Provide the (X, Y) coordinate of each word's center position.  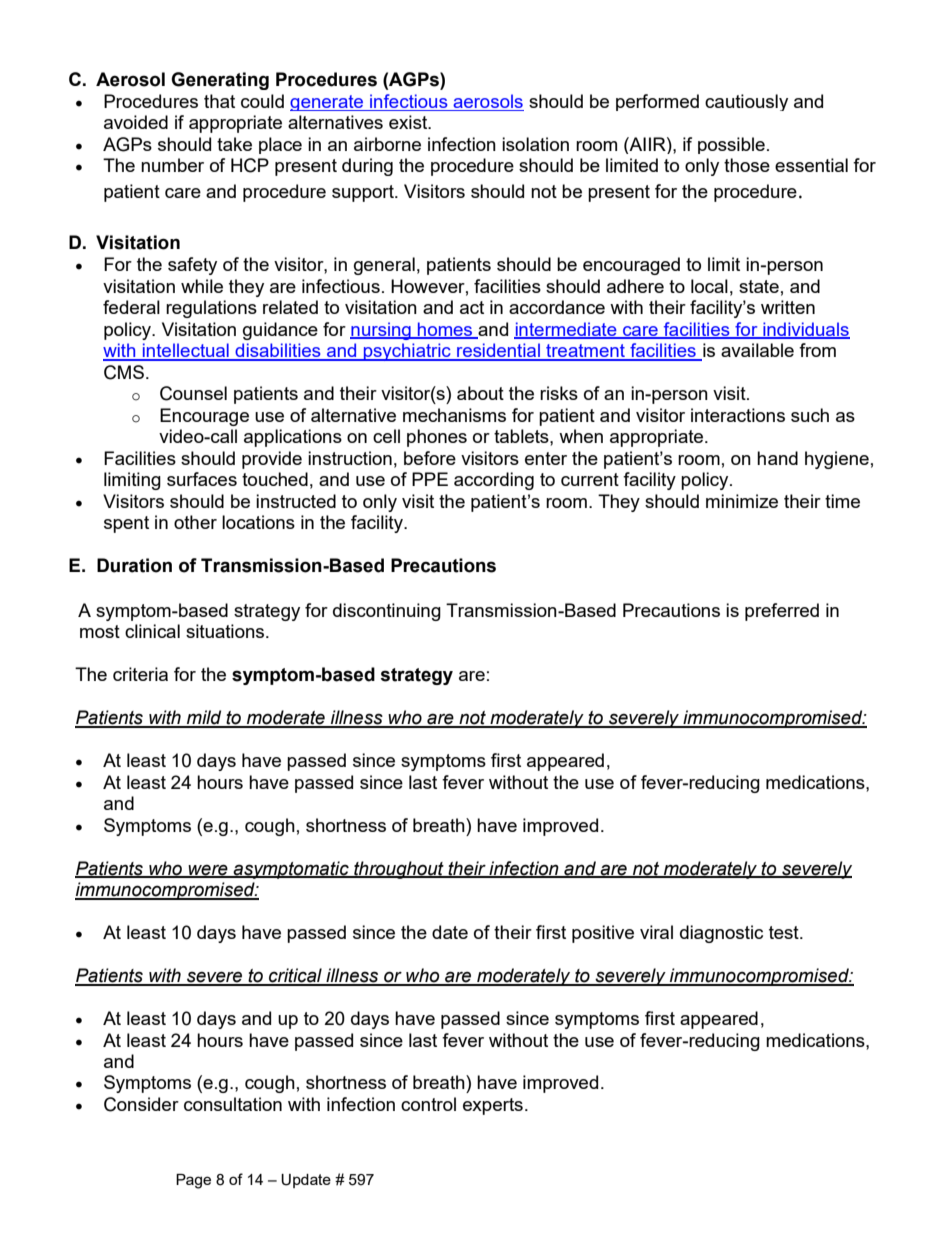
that (219, 101)
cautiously (746, 102)
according (494, 481)
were (208, 870)
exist (409, 122)
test (785, 932)
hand (777, 458)
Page (193, 1181)
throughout (399, 870)
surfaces (202, 479)
